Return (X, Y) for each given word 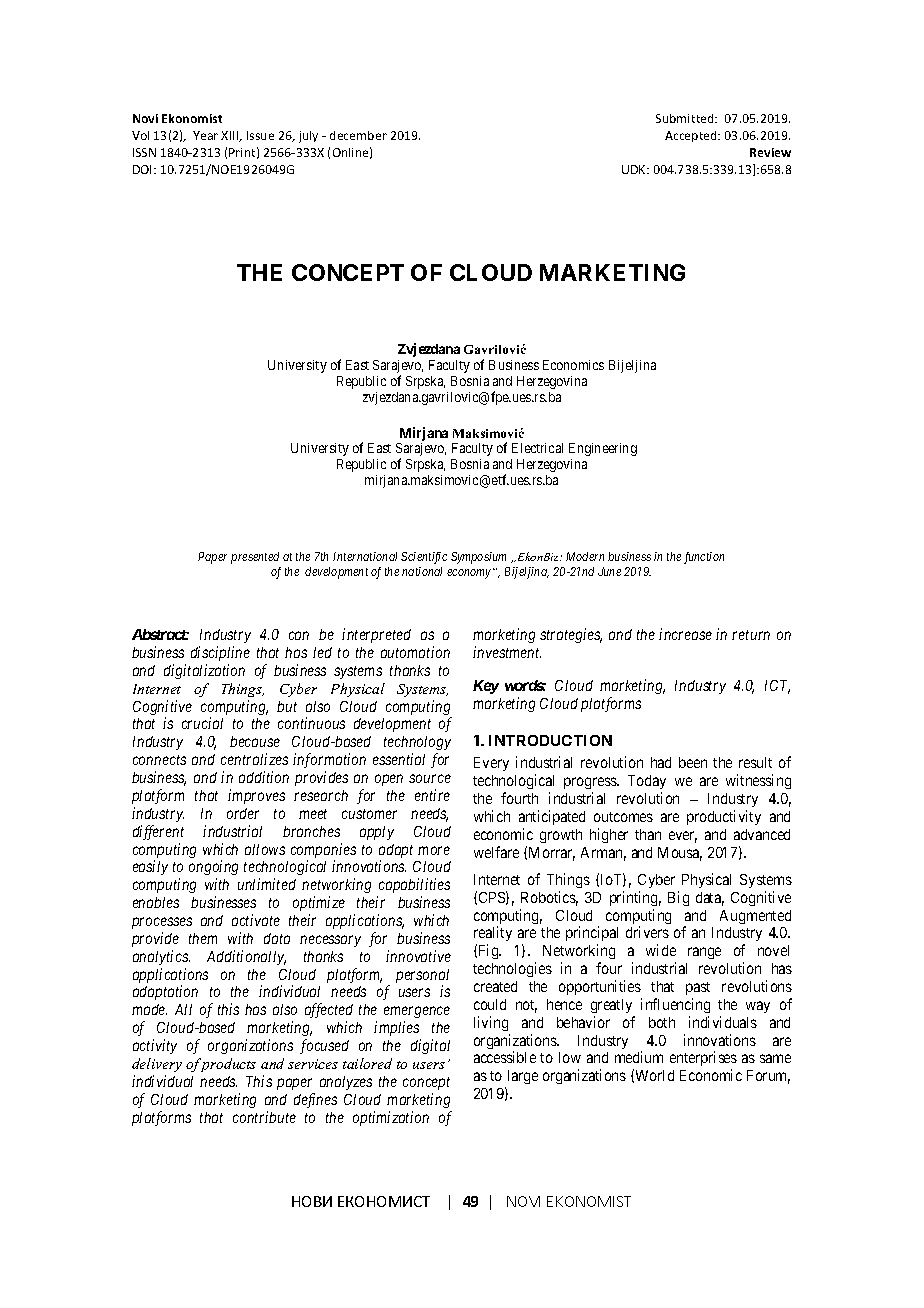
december (358, 135)
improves (256, 796)
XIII (231, 136)
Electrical (537, 448)
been (693, 762)
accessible (505, 1057)
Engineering (603, 449)
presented (255, 558)
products (227, 1065)
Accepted (692, 136)
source (430, 778)
